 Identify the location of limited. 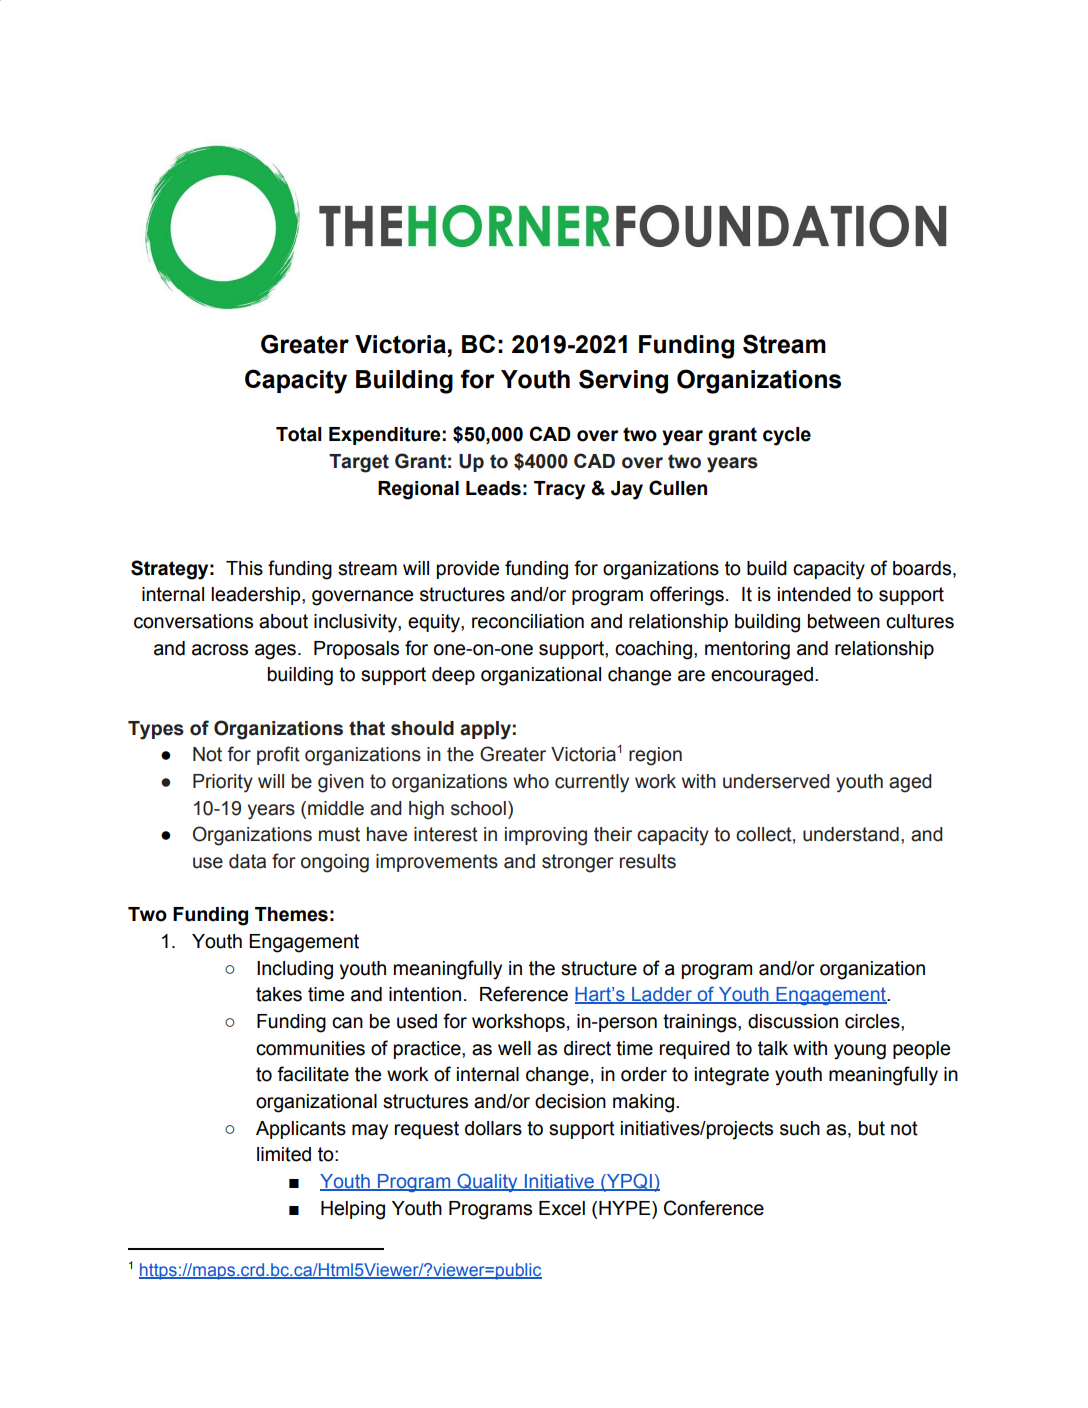
(284, 1154).
